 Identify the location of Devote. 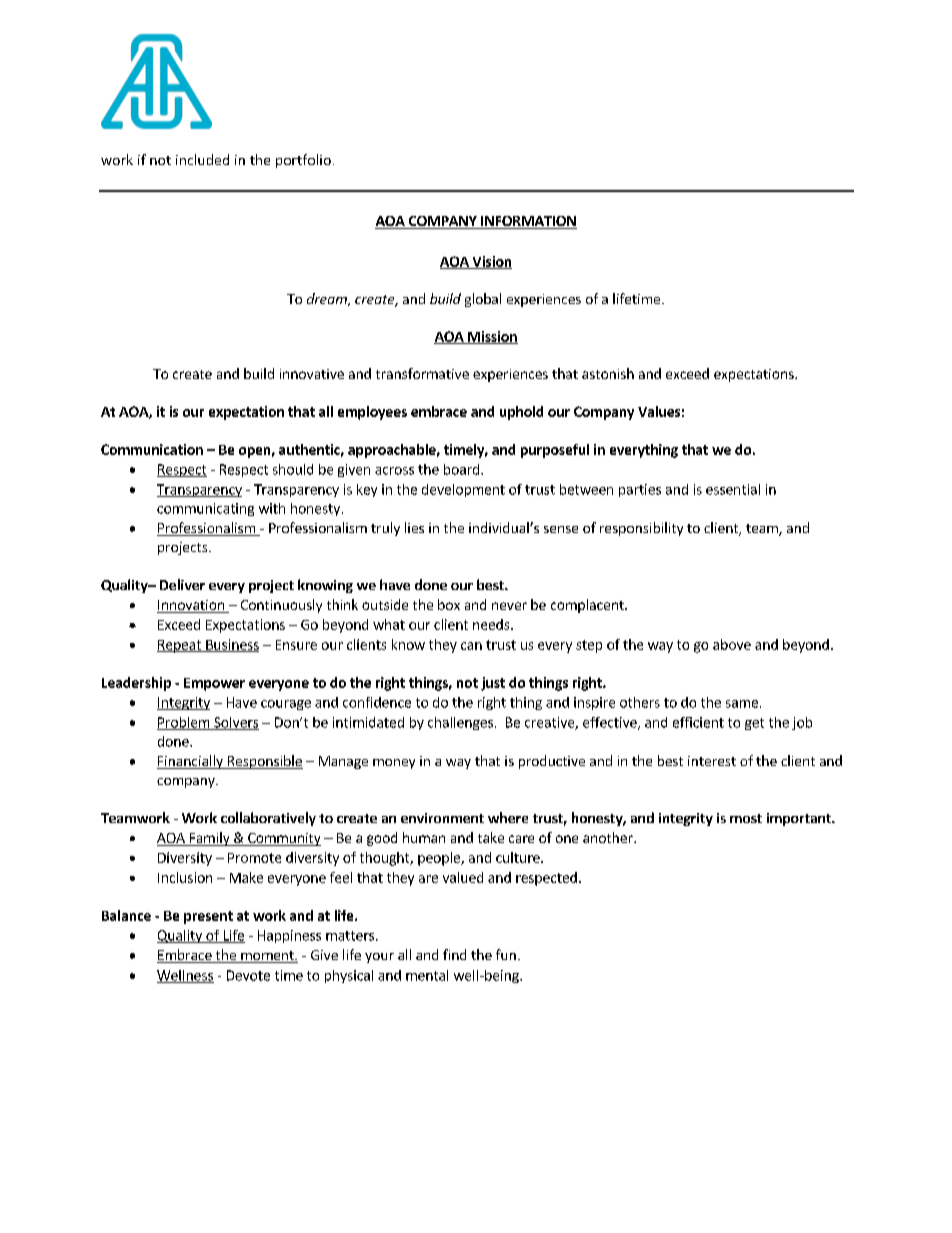
(248, 975).
